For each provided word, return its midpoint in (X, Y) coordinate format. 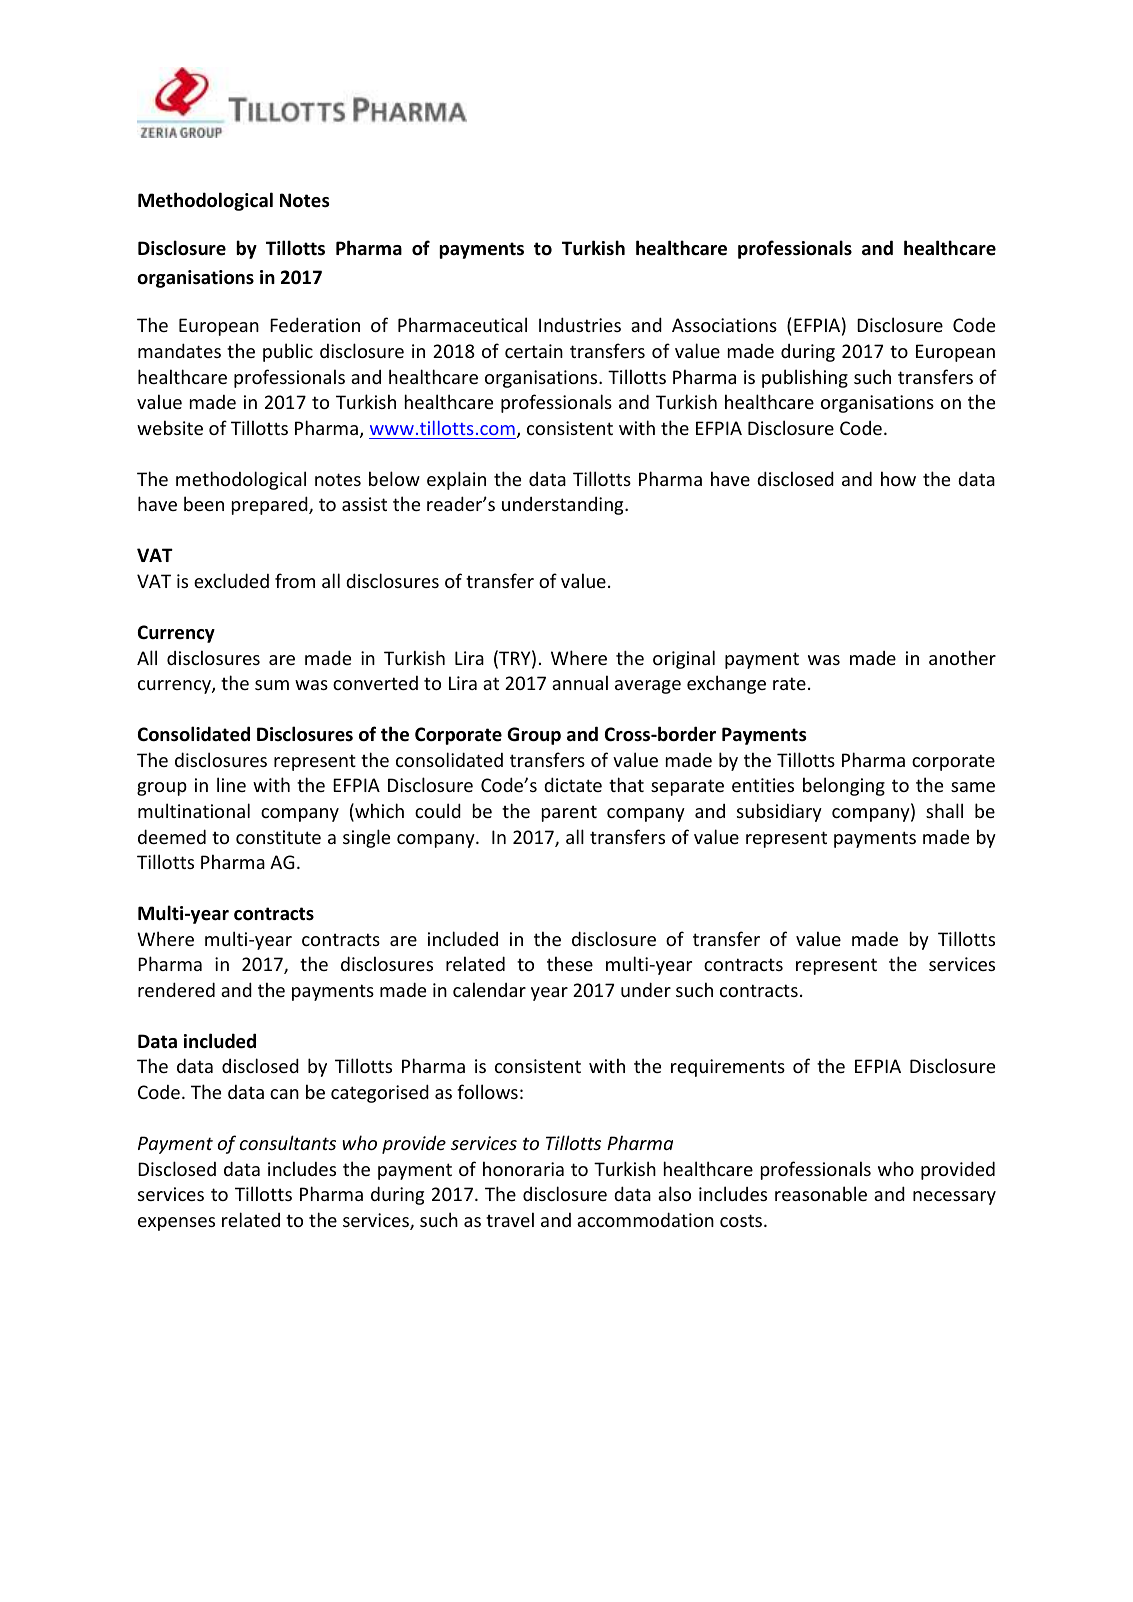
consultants (288, 1142)
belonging (844, 786)
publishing (805, 378)
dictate (573, 784)
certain (534, 351)
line (231, 784)
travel (510, 1219)
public (288, 352)
